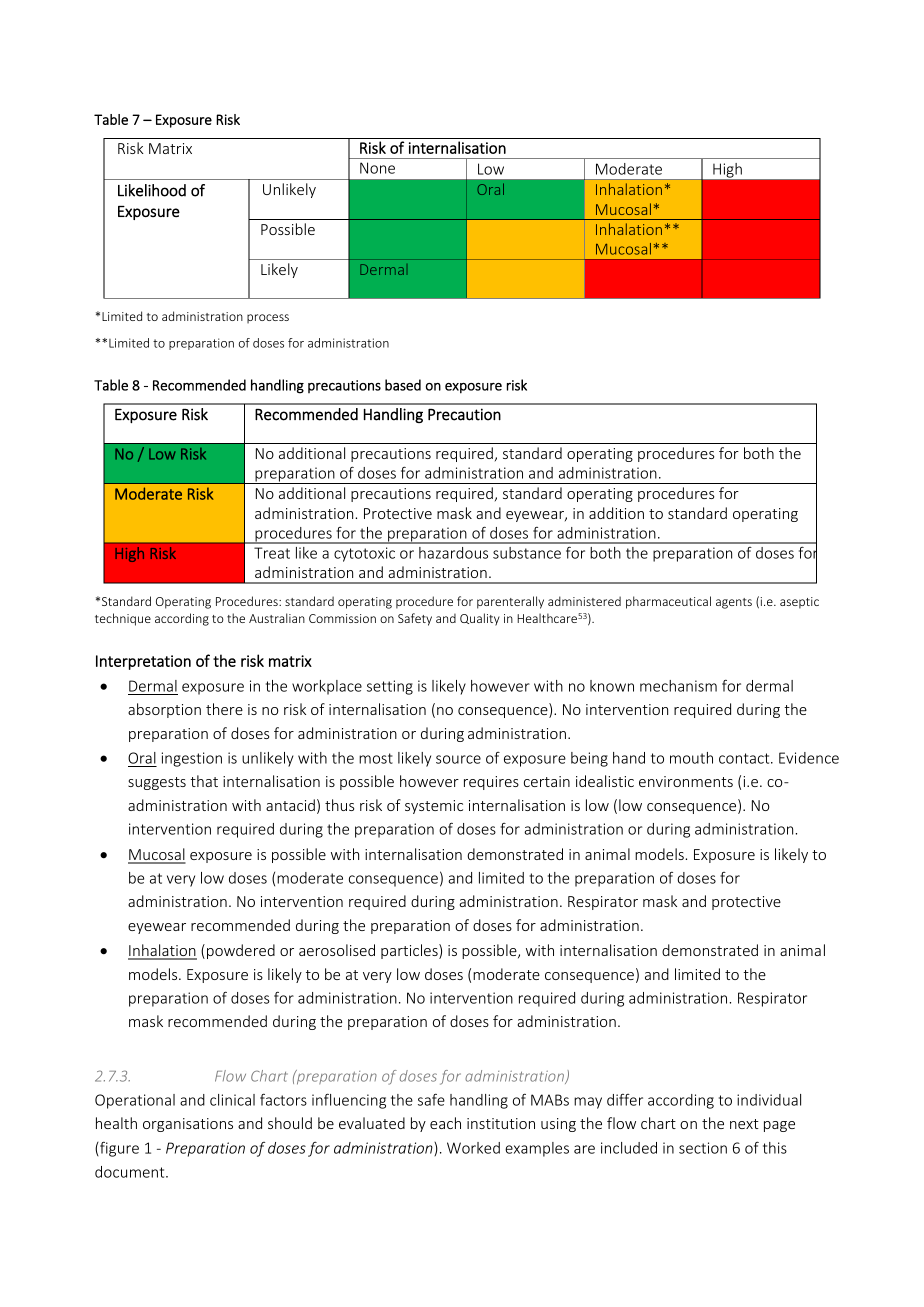  I want to click on based, so click(403, 385).
